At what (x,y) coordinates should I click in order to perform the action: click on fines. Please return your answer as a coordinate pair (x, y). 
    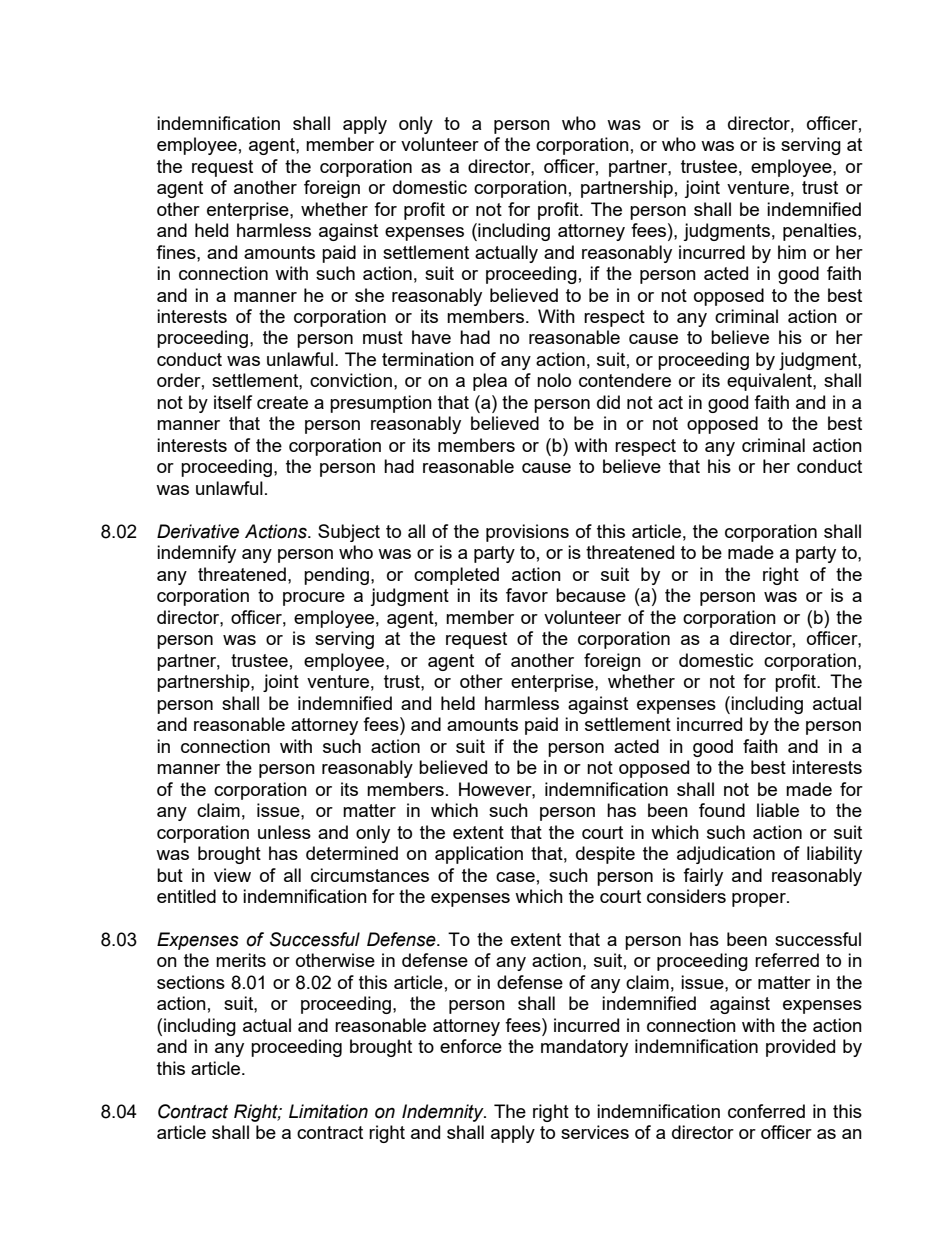
    Looking at the image, I should click on (177, 252).
